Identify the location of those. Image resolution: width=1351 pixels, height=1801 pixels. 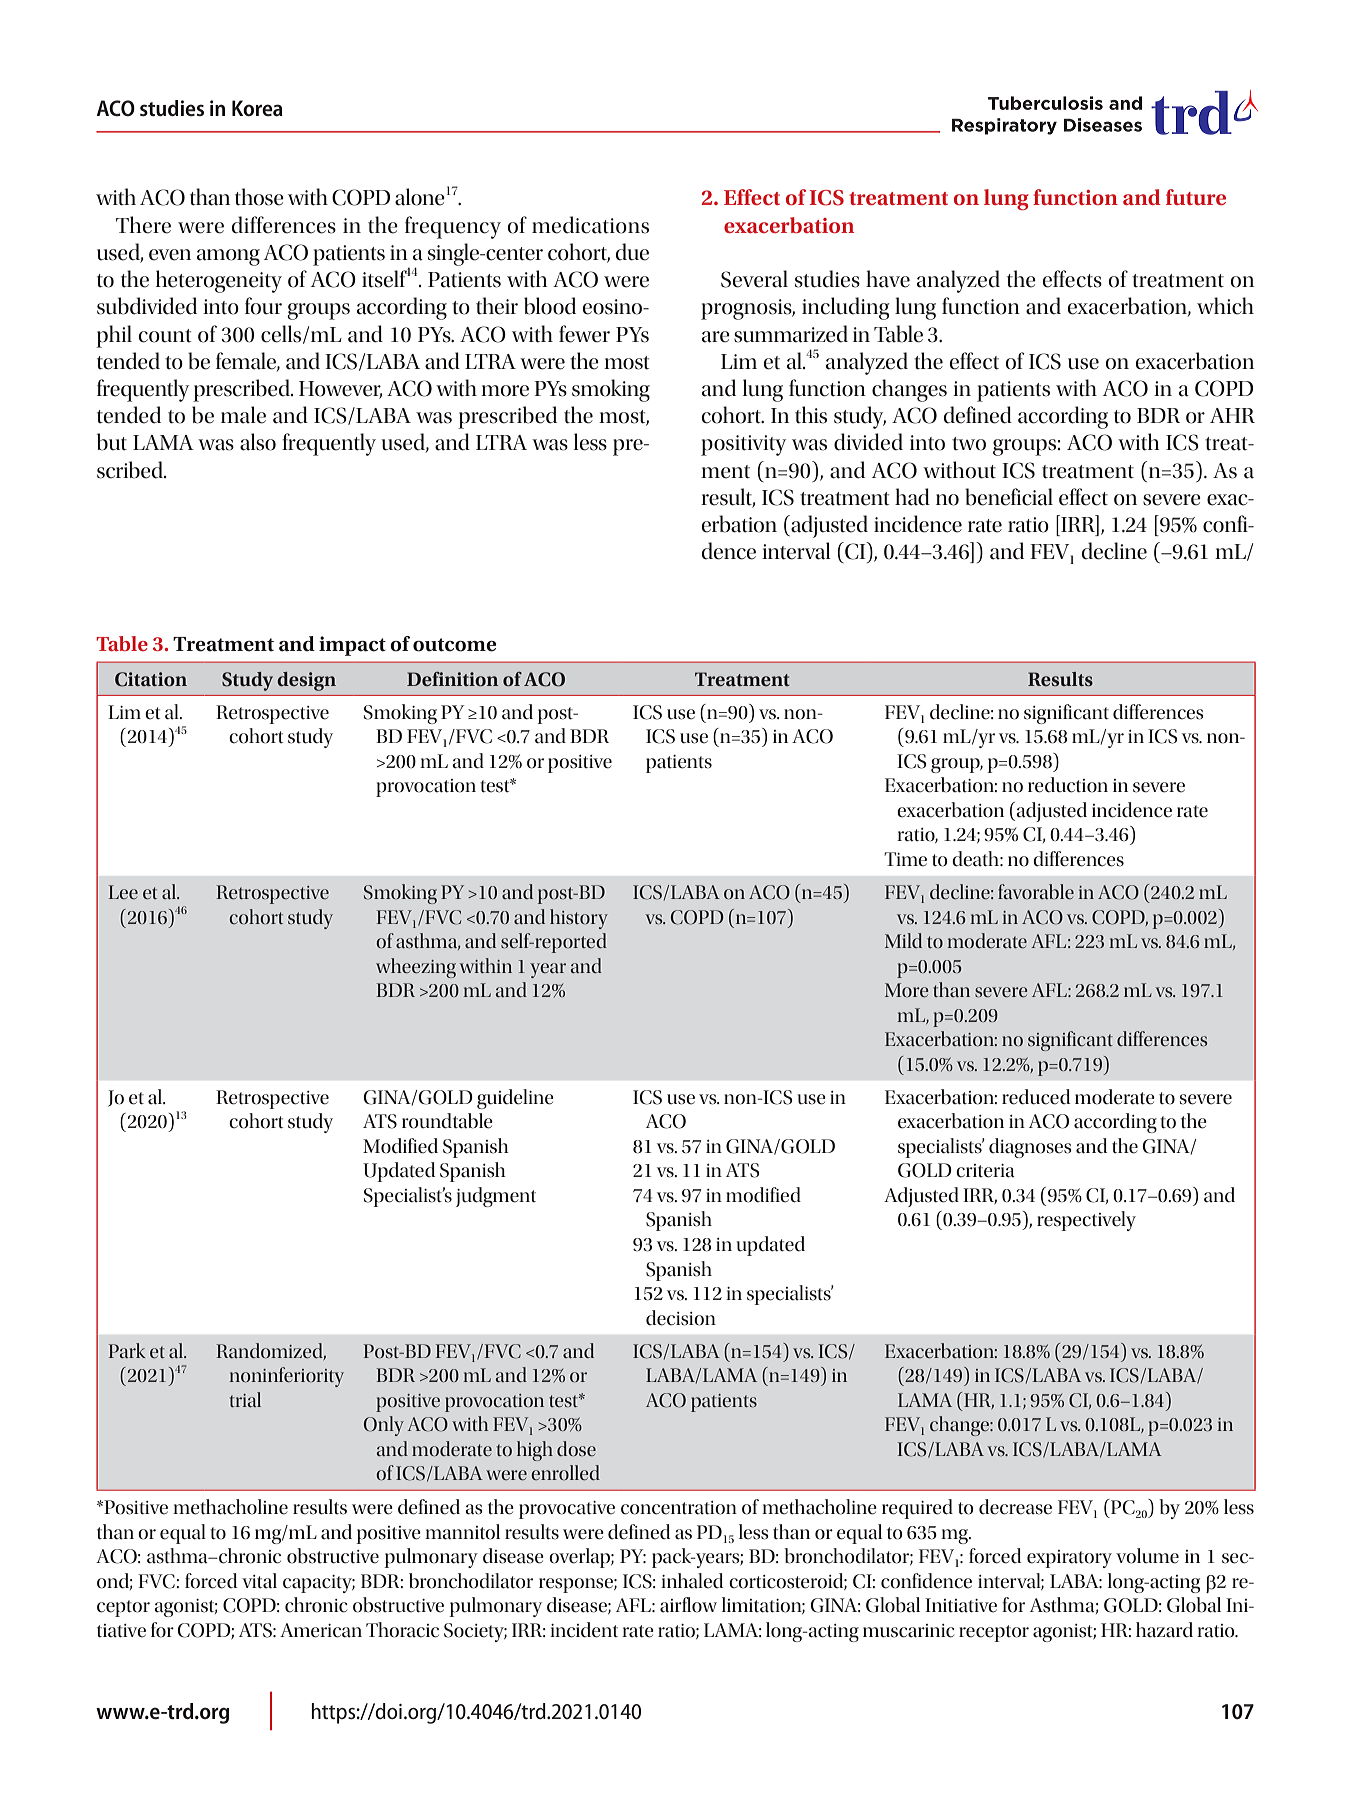
(259, 197).
